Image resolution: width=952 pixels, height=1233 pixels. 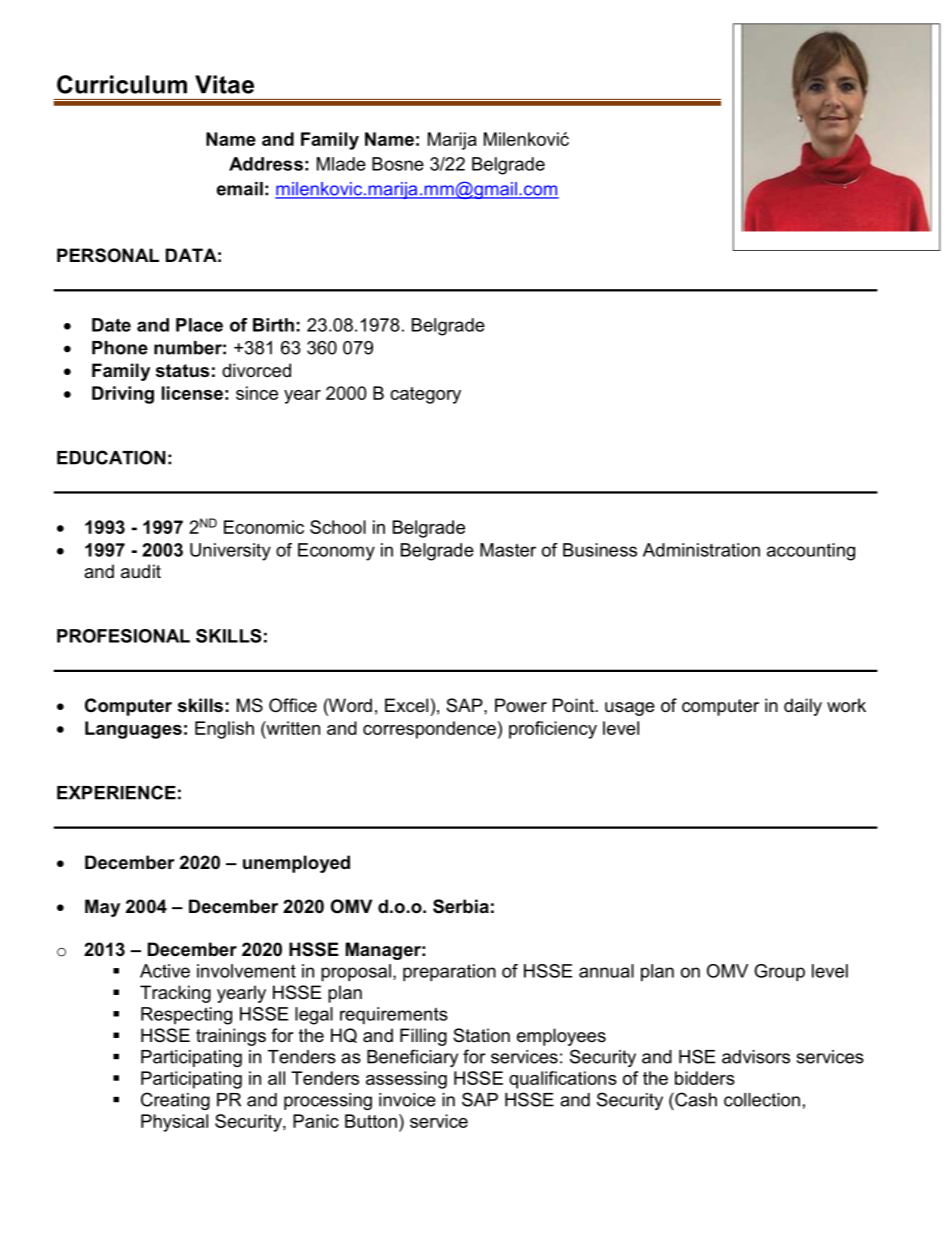 What do you see at coordinates (266, 164) in the image?
I see `Address` at bounding box center [266, 164].
